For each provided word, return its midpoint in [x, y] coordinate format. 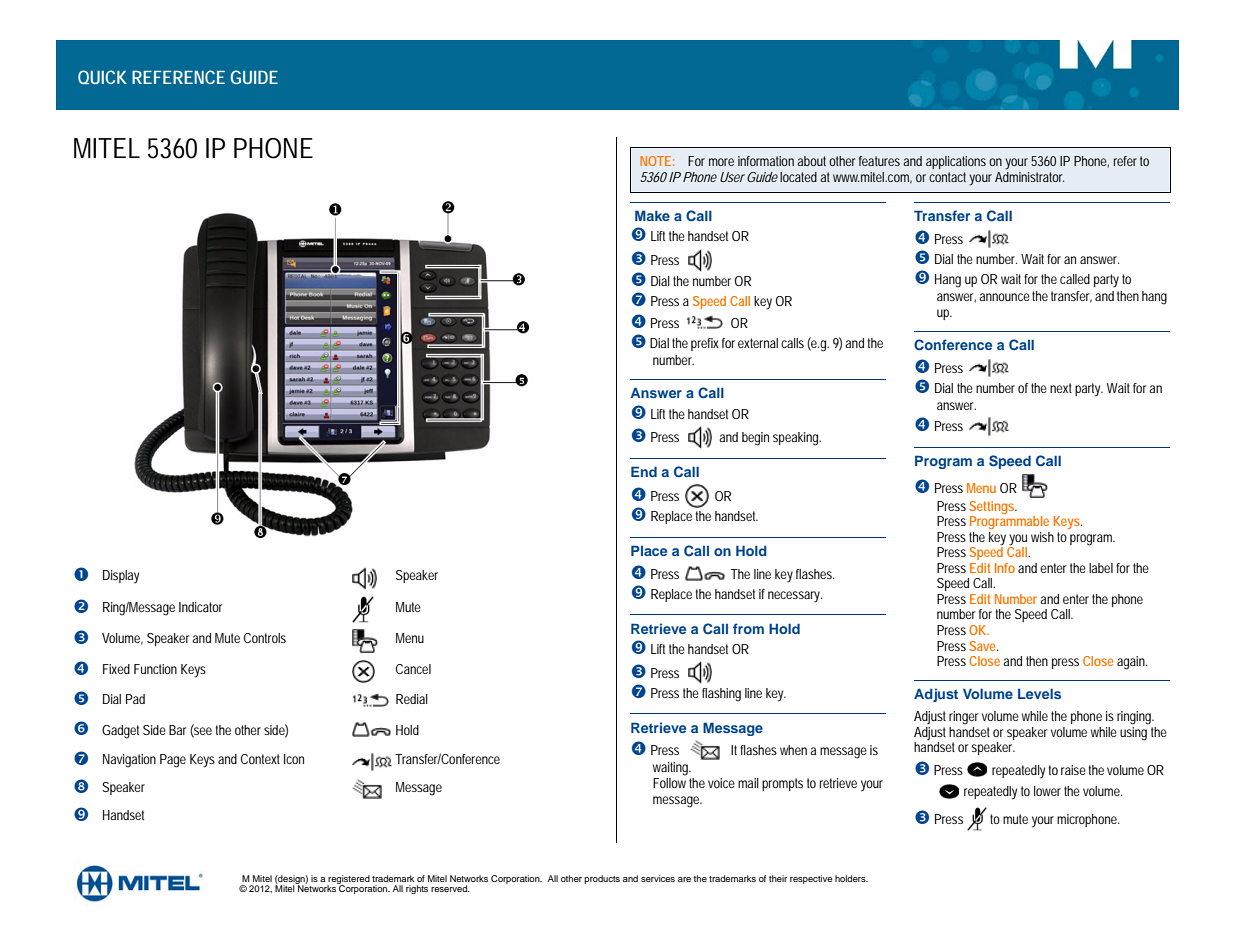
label [1101, 568]
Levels [1039, 693]
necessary [795, 597]
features [881, 161]
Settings [993, 507]
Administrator [1029, 175]
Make [652, 215]
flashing [721, 695]
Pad [135, 699]
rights [417, 889]
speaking [797, 439]
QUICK [102, 77]
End [644, 471]
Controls [265, 638]
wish [1042, 537]
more [721, 162]
